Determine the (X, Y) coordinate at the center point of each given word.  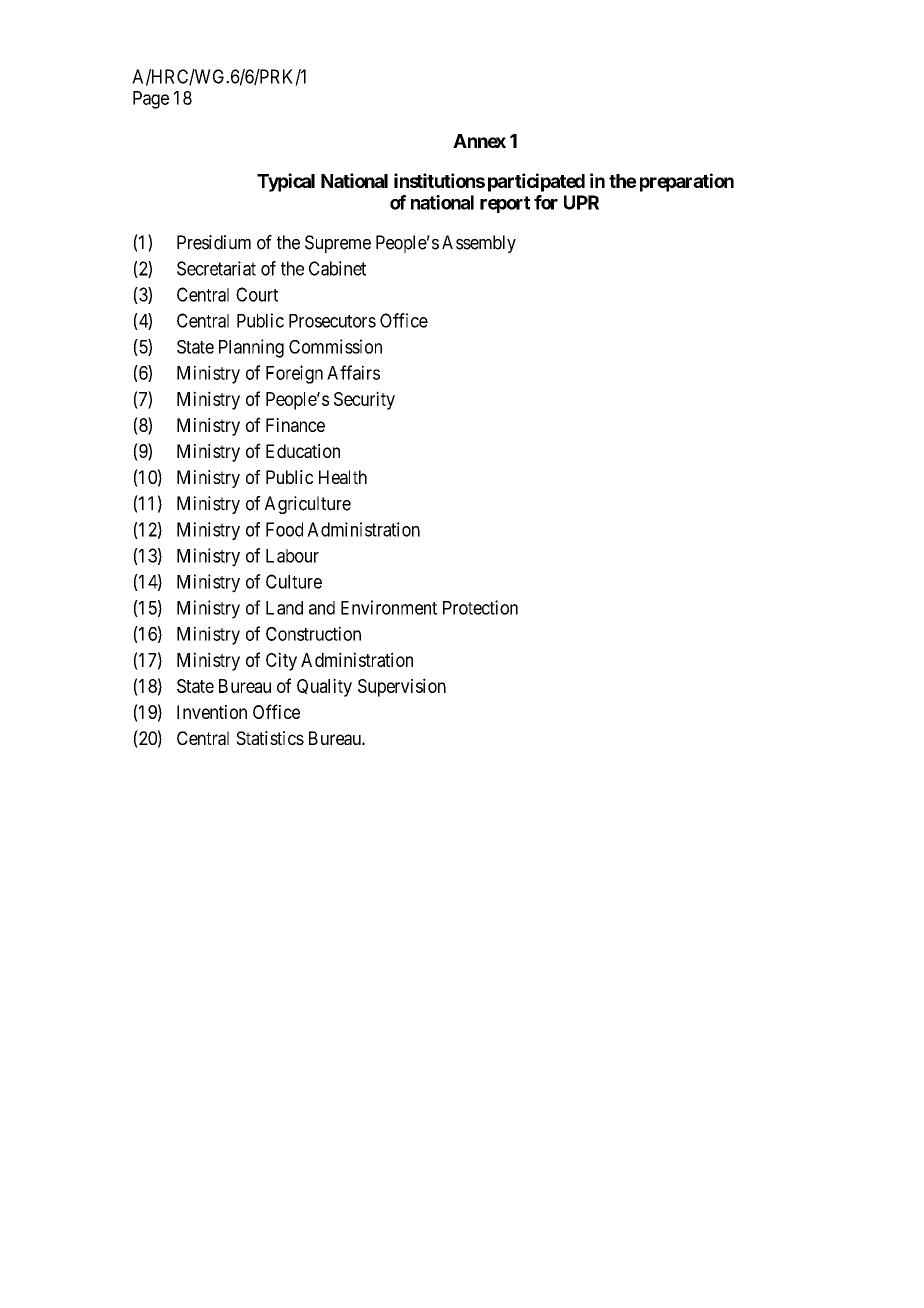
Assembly (479, 244)
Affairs (353, 372)
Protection (480, 607)
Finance (295, 425)
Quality (324, 687)
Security (364, 400)
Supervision (402, 687)
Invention (212, 712)
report (505, 204)
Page (151, 100)
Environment (389, 607)
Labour (292, 556)
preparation (687, 182)
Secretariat (216, 268)
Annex (479, 141)
